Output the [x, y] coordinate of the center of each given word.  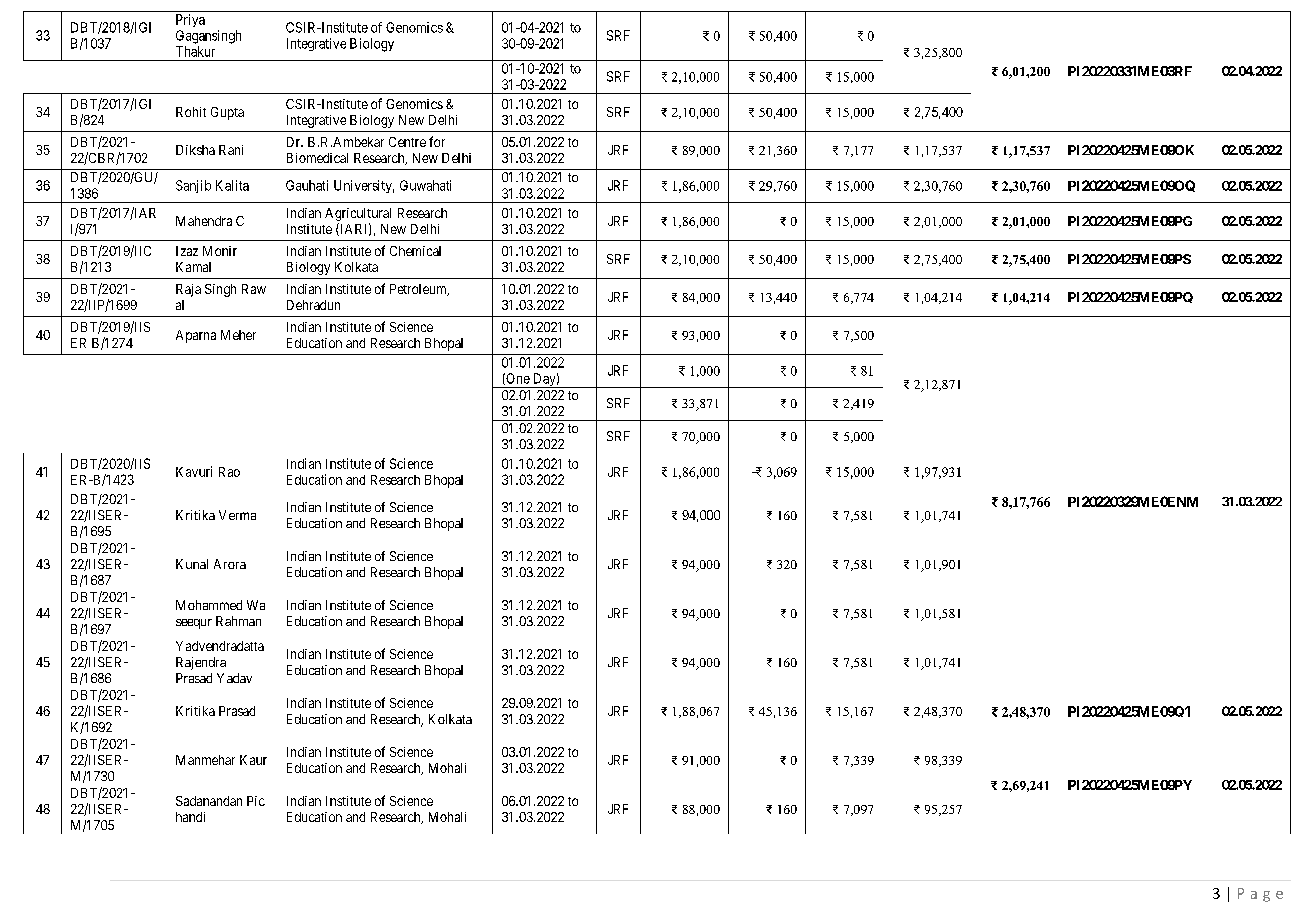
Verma [237, 515]
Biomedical [317, 158]
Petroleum [419, 290]
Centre [407, 142]
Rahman [238, 621]
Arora [230, 564]
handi [190, 817]
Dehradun [313, 305]
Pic [256, 801]
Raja [188, 290]
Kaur [253, 760]
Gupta [227, 113]
